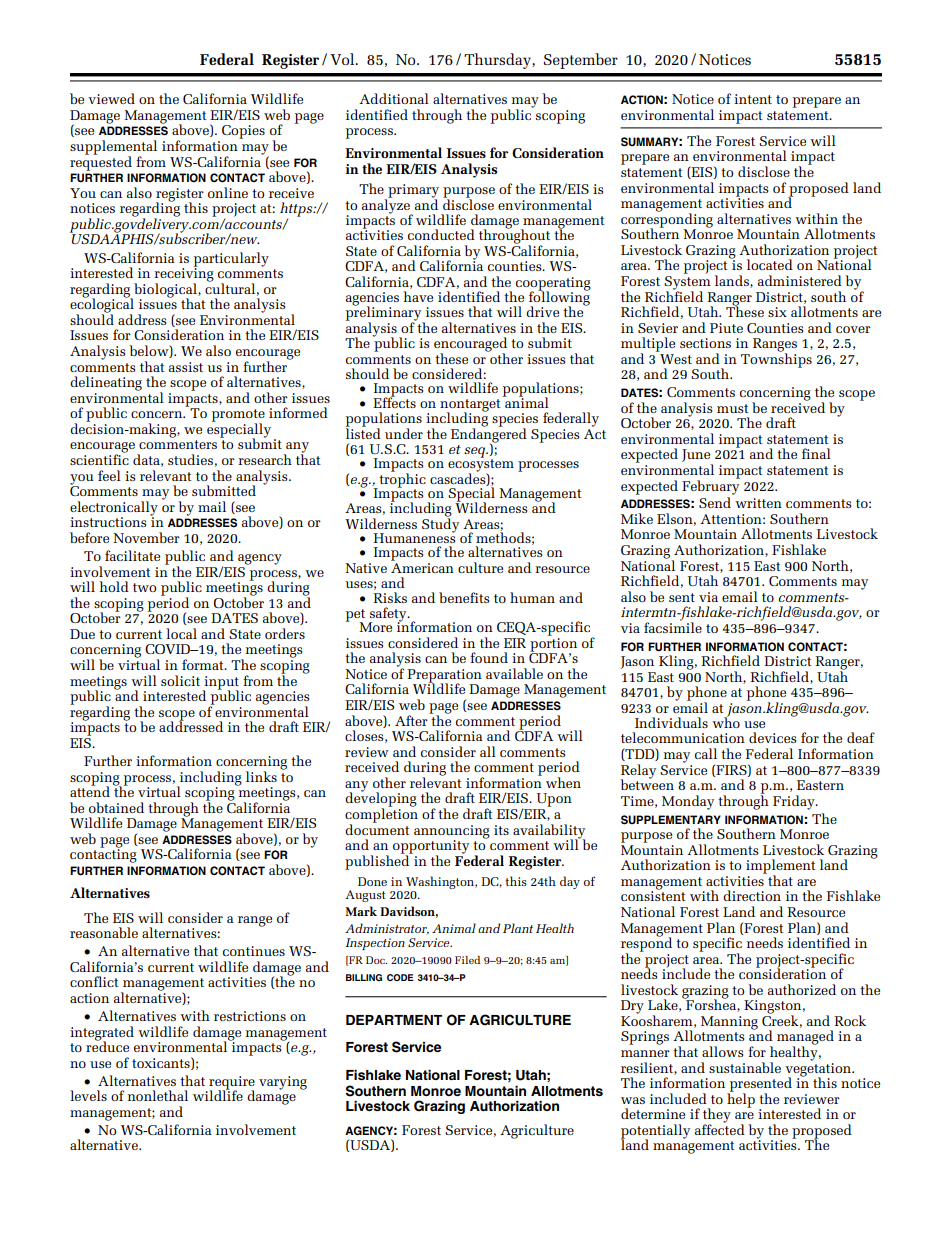 This document has height=1233, width=952. Describe the element at coordinates (741, 1099) in the document. I see `help` at that location.
